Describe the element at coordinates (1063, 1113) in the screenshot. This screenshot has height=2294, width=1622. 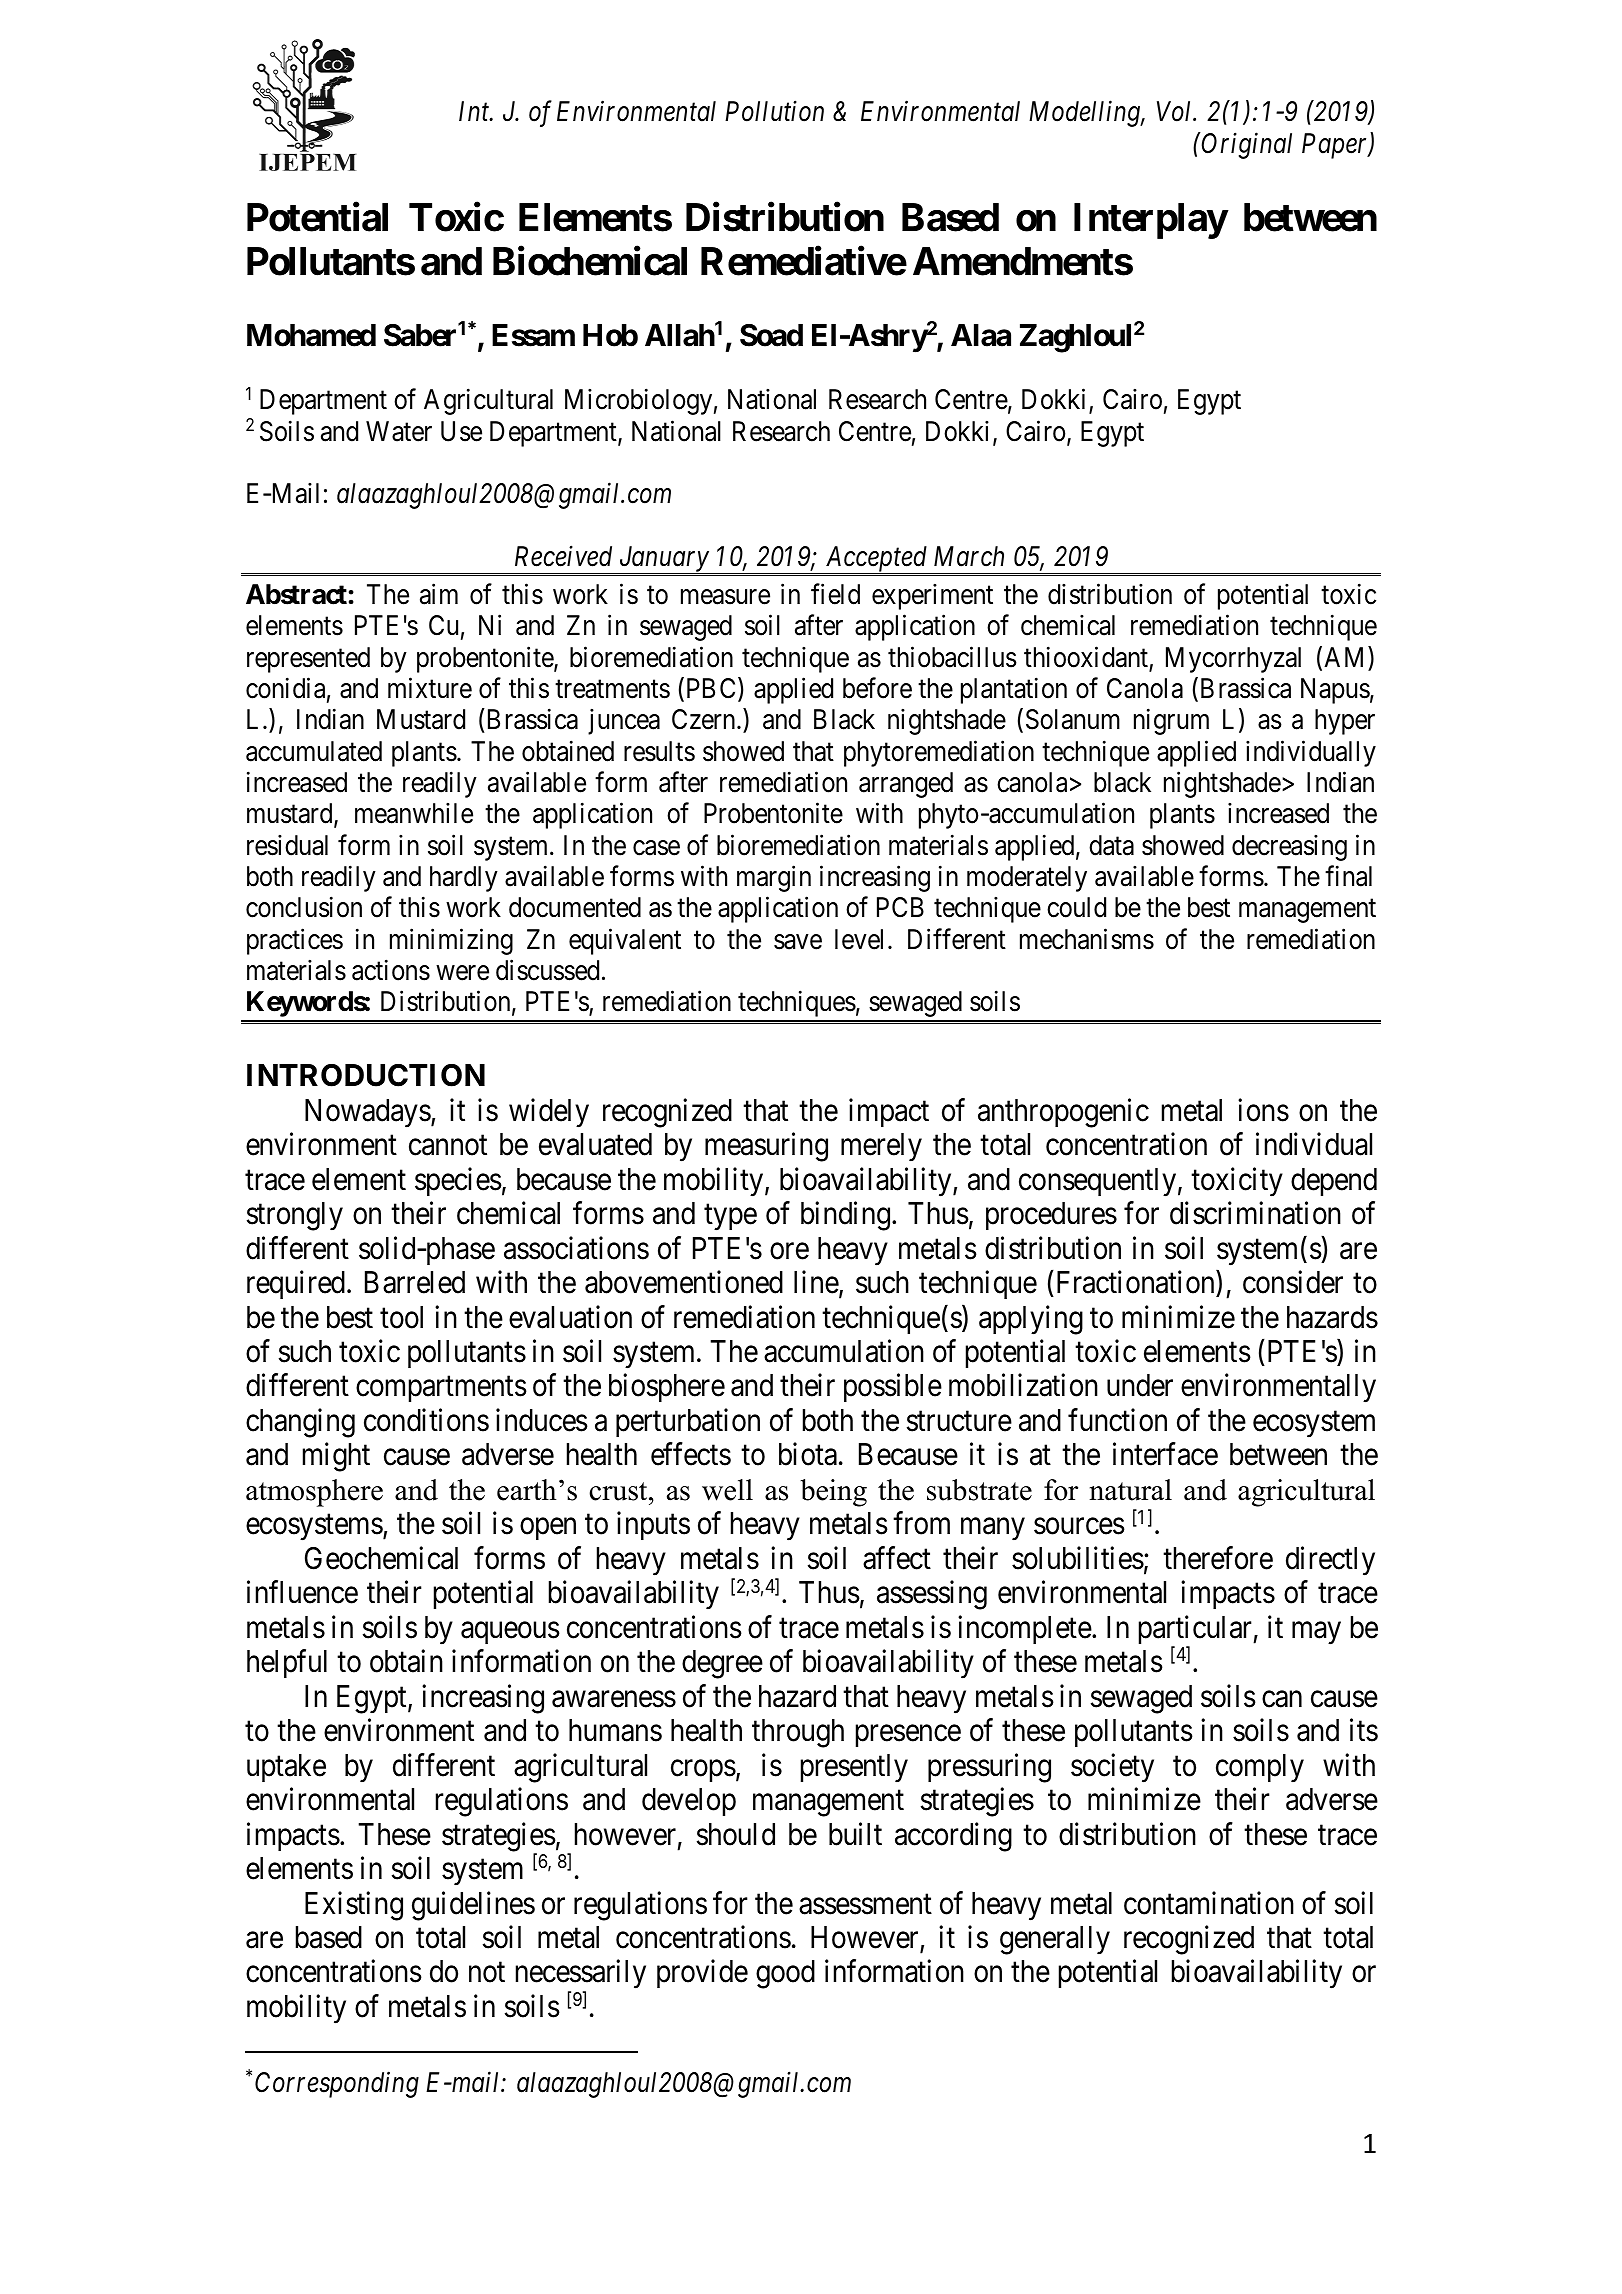
I see `anthropogenic` at that location.
